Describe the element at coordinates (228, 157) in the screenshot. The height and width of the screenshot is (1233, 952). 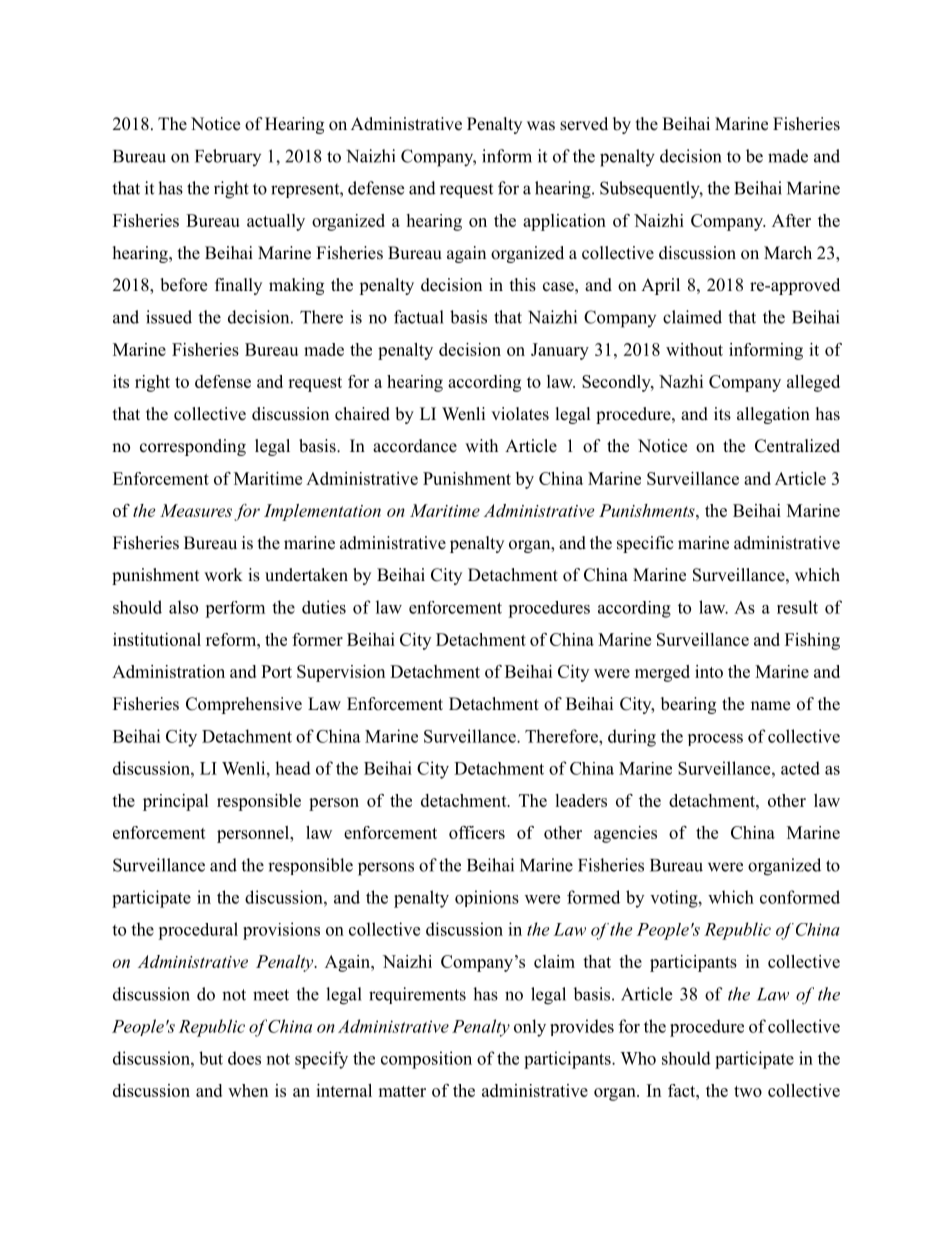
I see `February` at that location.
